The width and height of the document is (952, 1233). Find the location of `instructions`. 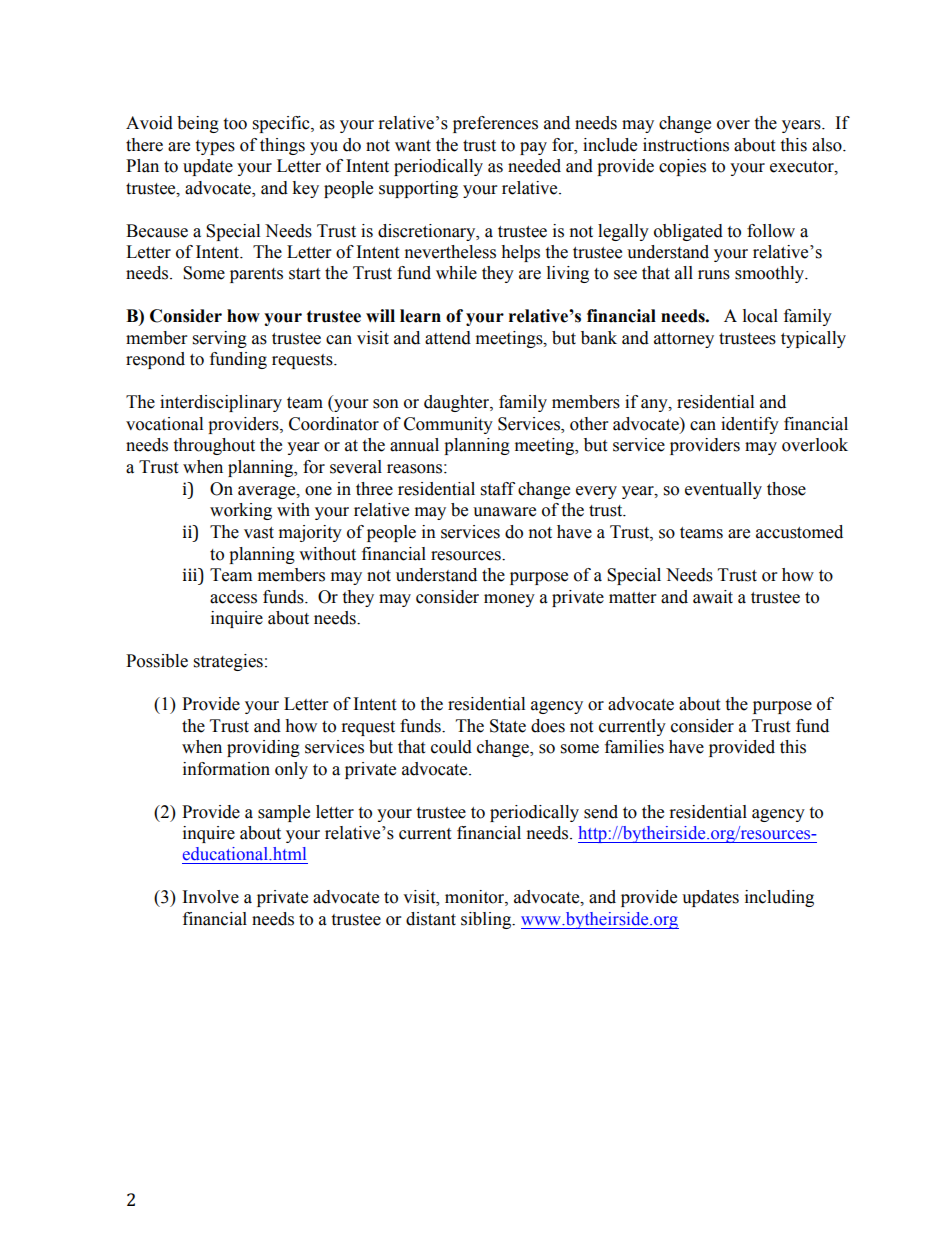

instructions is located at coordinates (686, 145).
